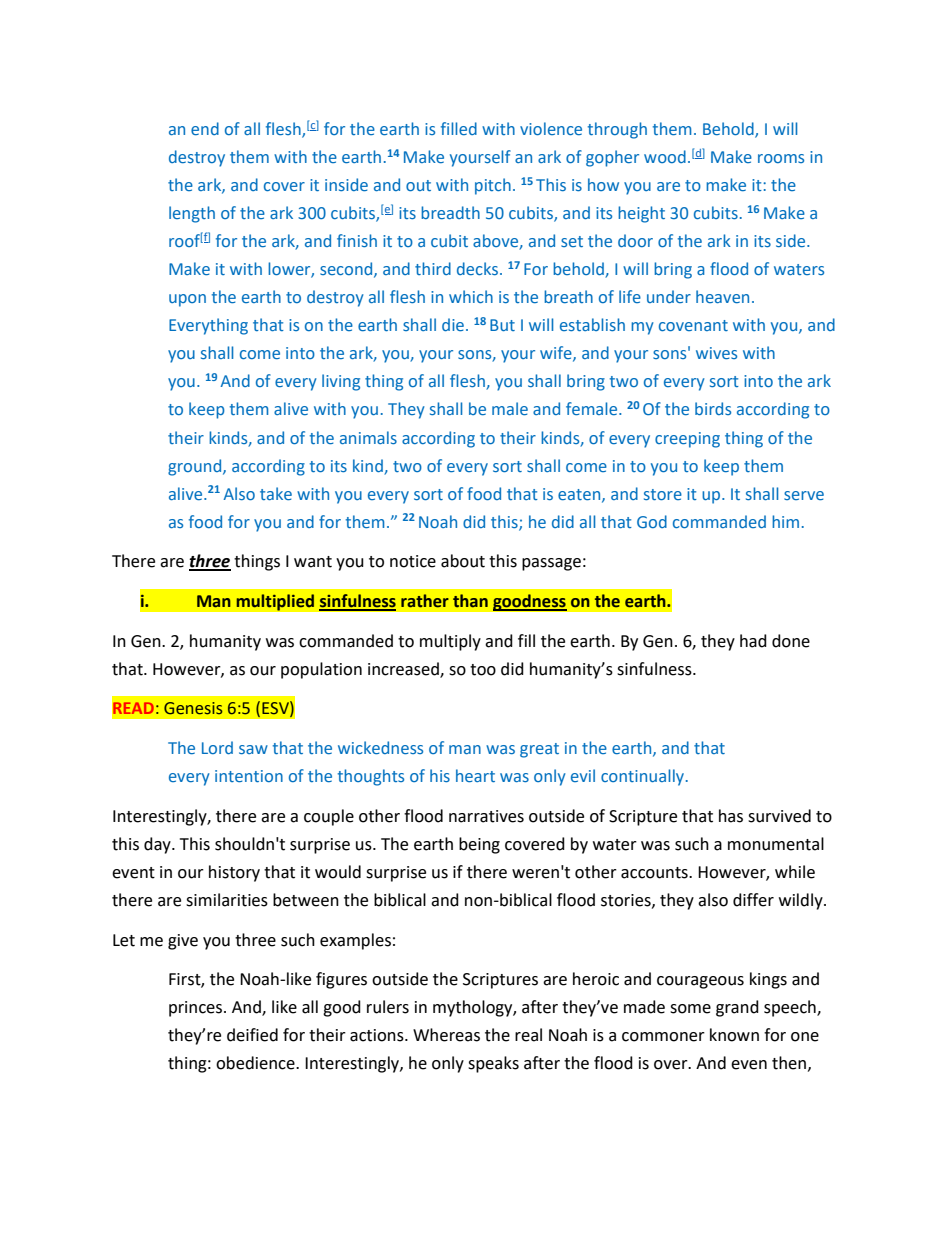 The width and height of the screenshot is (952, 1233). What do you see at coordinates (205, 128) in the screenshot?
I see `end` at bounding box center [205, 128].
